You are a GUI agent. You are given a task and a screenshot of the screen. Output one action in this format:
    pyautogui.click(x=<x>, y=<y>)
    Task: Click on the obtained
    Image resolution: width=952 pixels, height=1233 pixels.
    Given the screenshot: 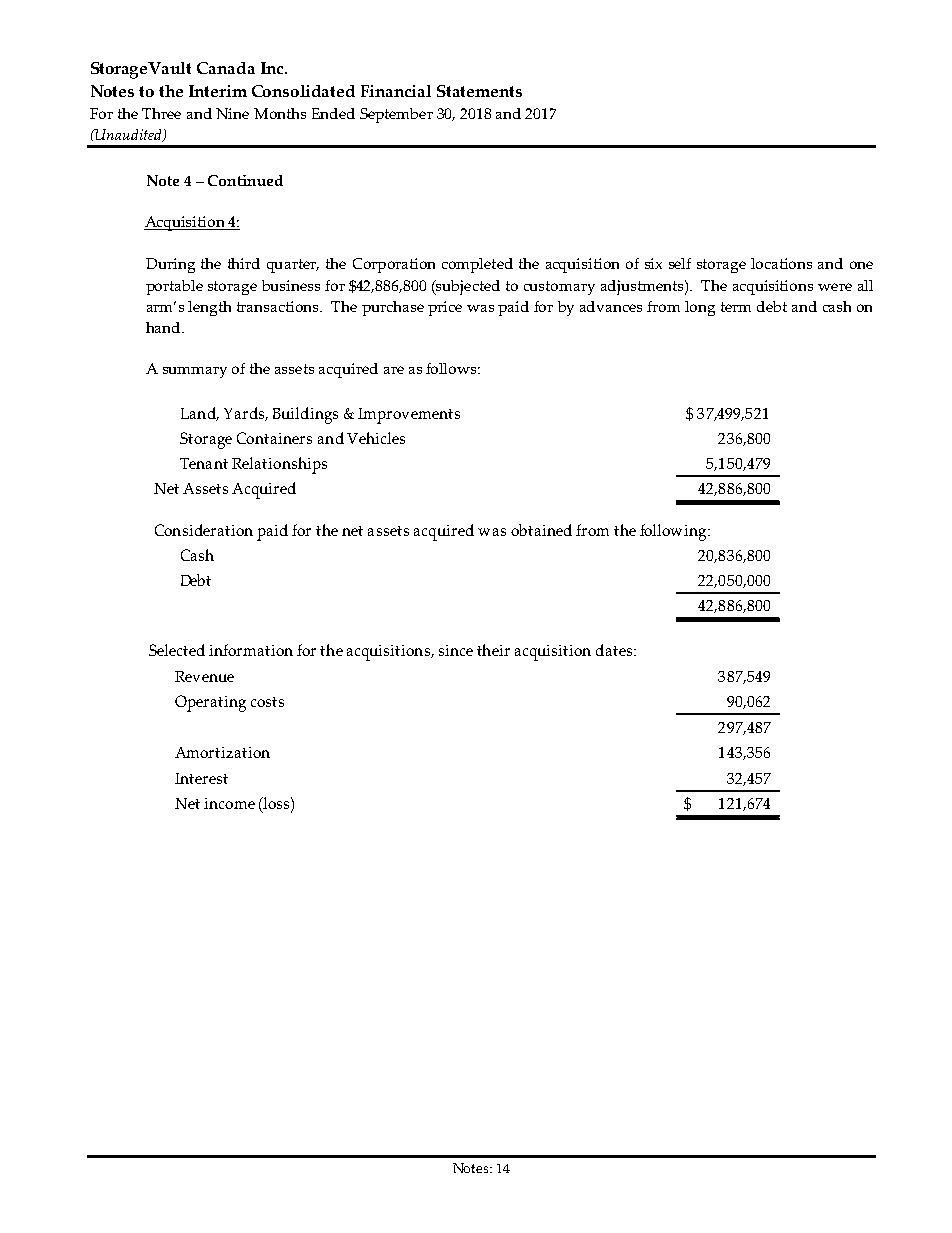 What is the action you would take?
    pyautogui.click(x=541, y=530)
